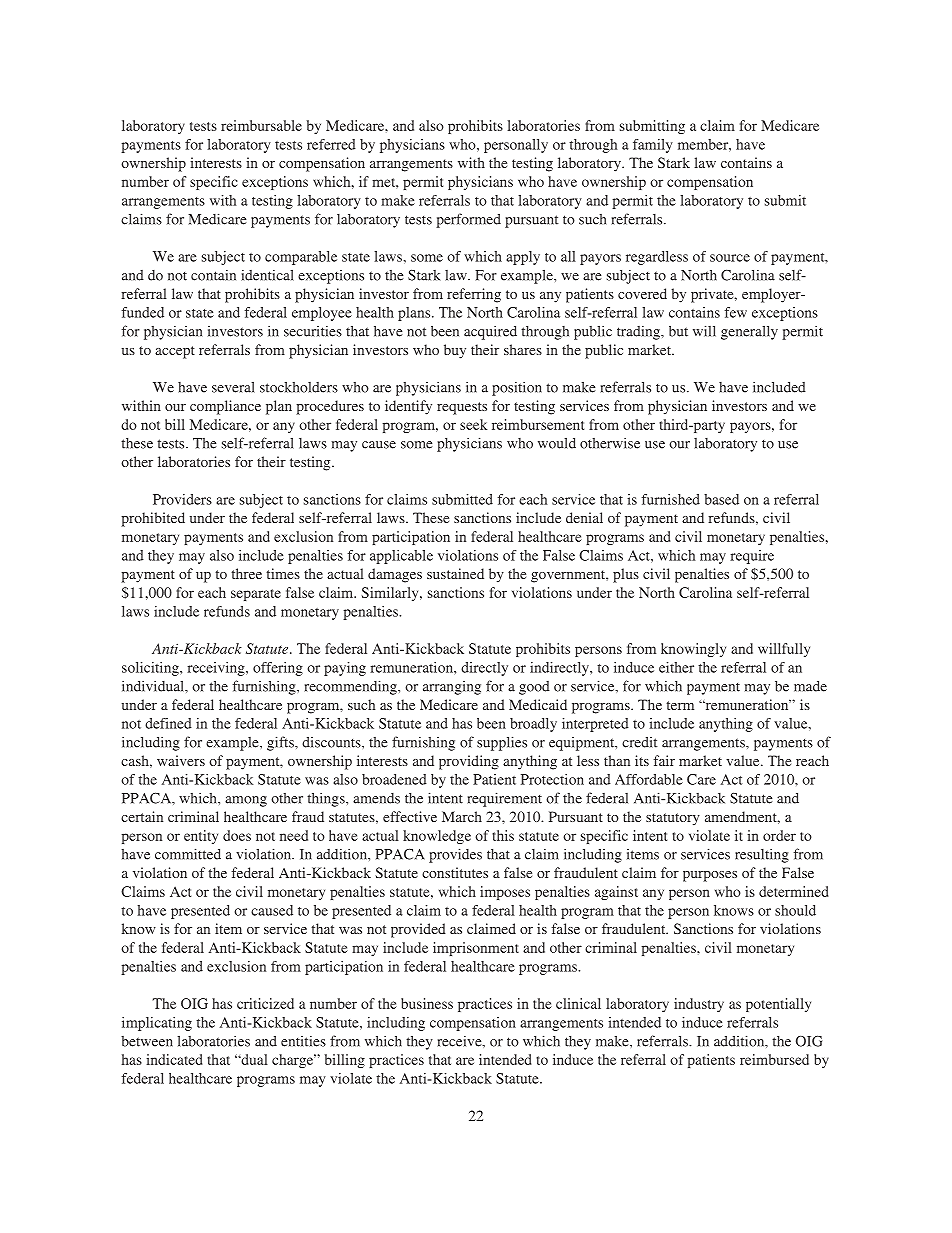 Image resolution: width=952 pixels, height=1233 pixels. Describe the element at coordinates (233, 387) in the screenshot. I see `several` at that location.
